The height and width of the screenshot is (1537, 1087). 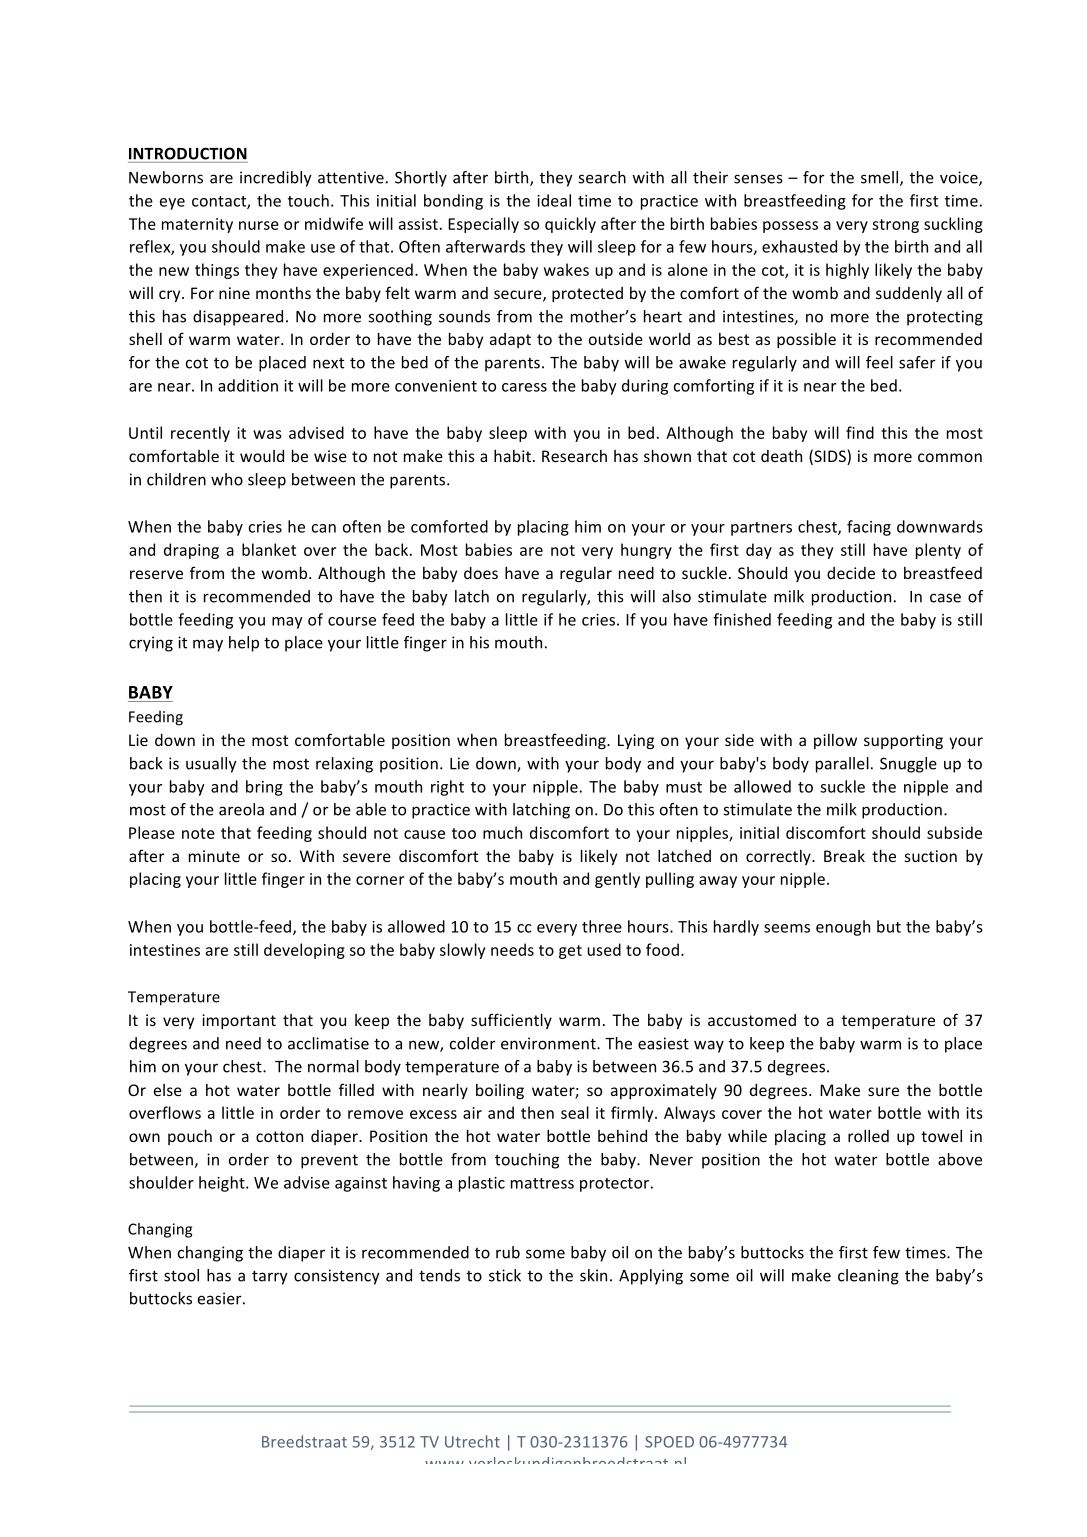 What do you see at coordinates (512, 456) in the screenshot?
I see `habit` at bounding box center [512, 456].
